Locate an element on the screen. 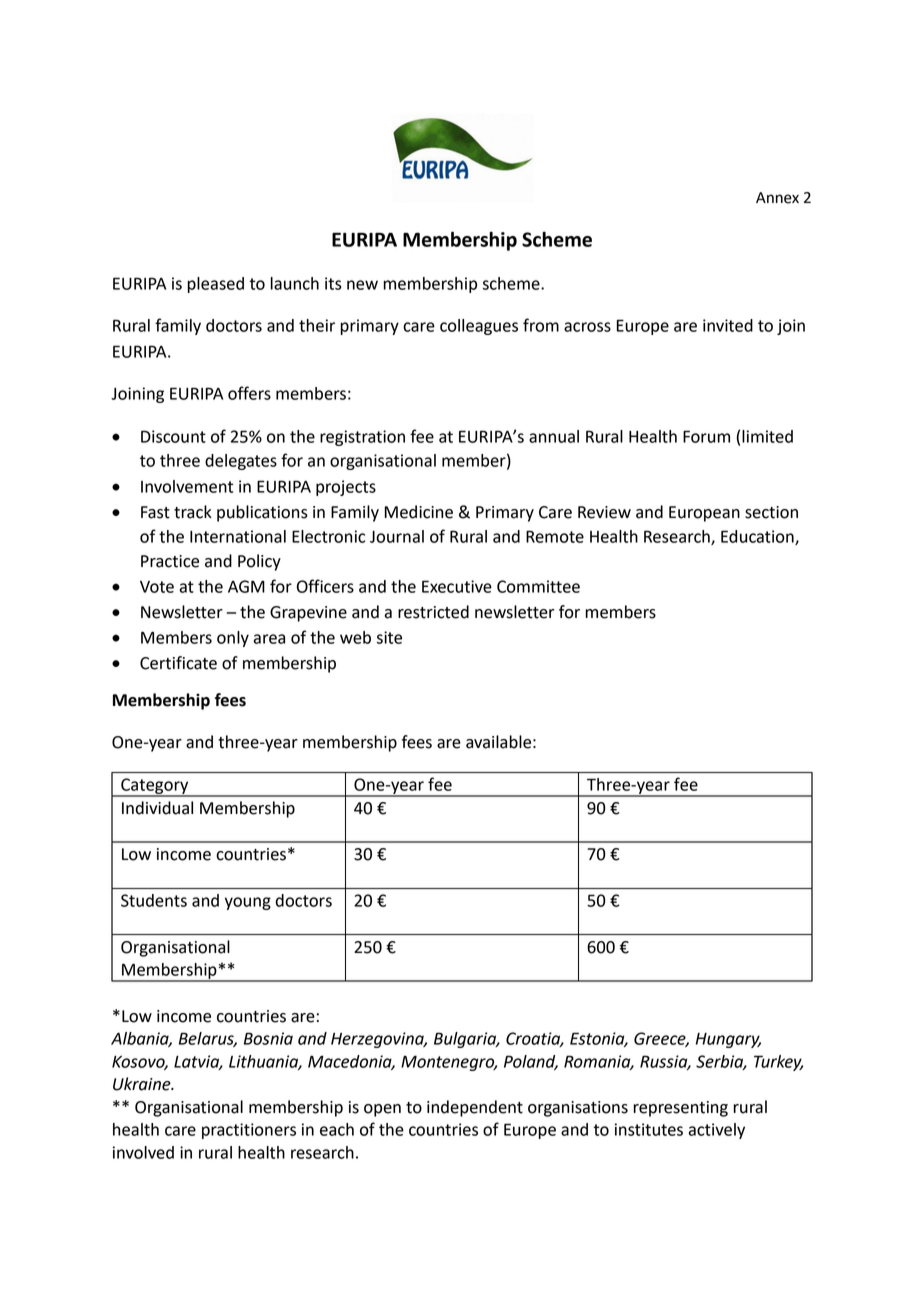 This screenshot has height=1308, width=924. young is located at coordinates (248, 903).
